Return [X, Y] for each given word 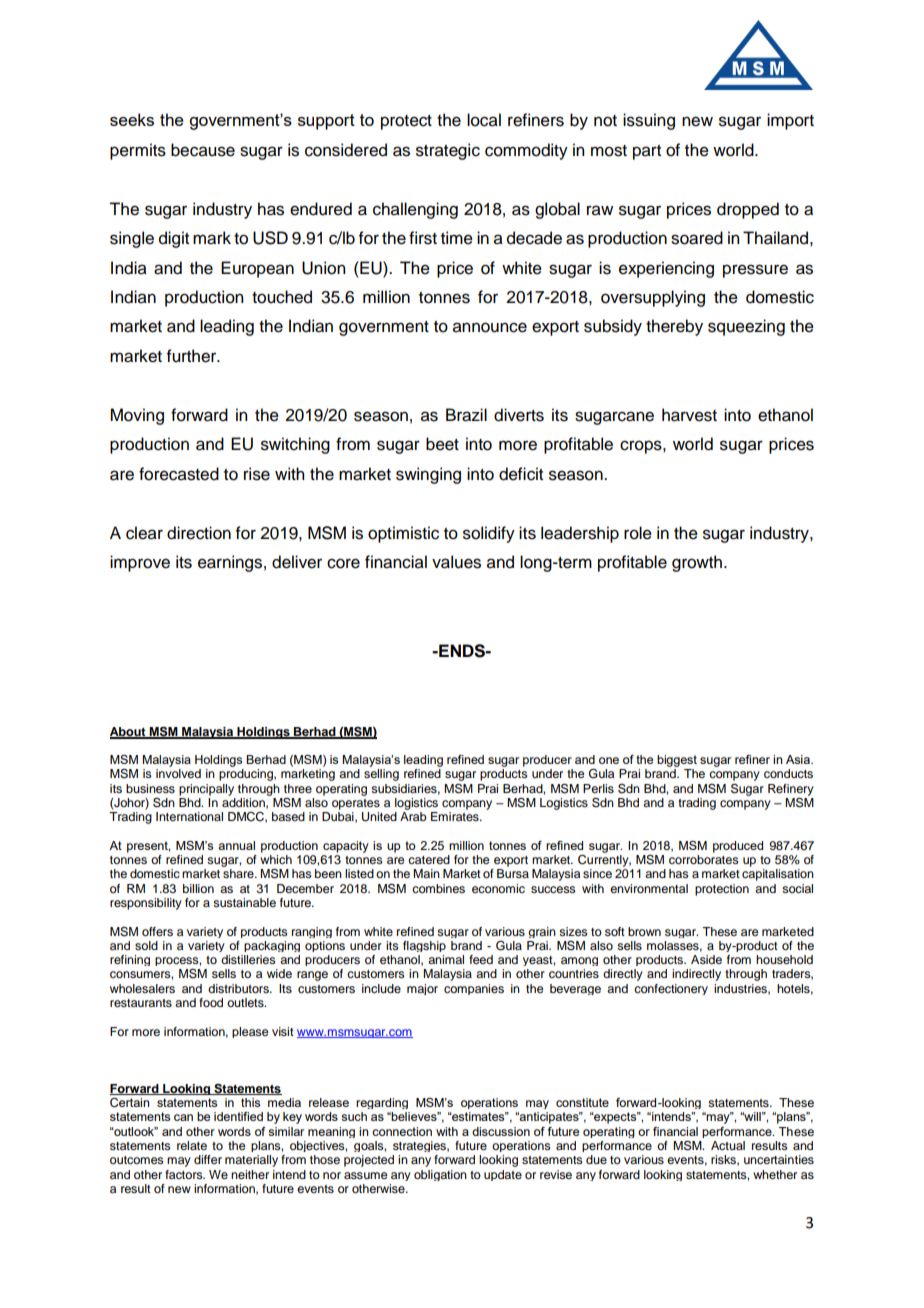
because [203, 150]
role [638, 533]
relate [192, 1145]
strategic [448, 151]
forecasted [179, 474]
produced [738, 847]
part [647, 152]
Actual [728, 1145]
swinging [428, 475]
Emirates [456, 816]
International [189, 816]
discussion [501, 1131]
